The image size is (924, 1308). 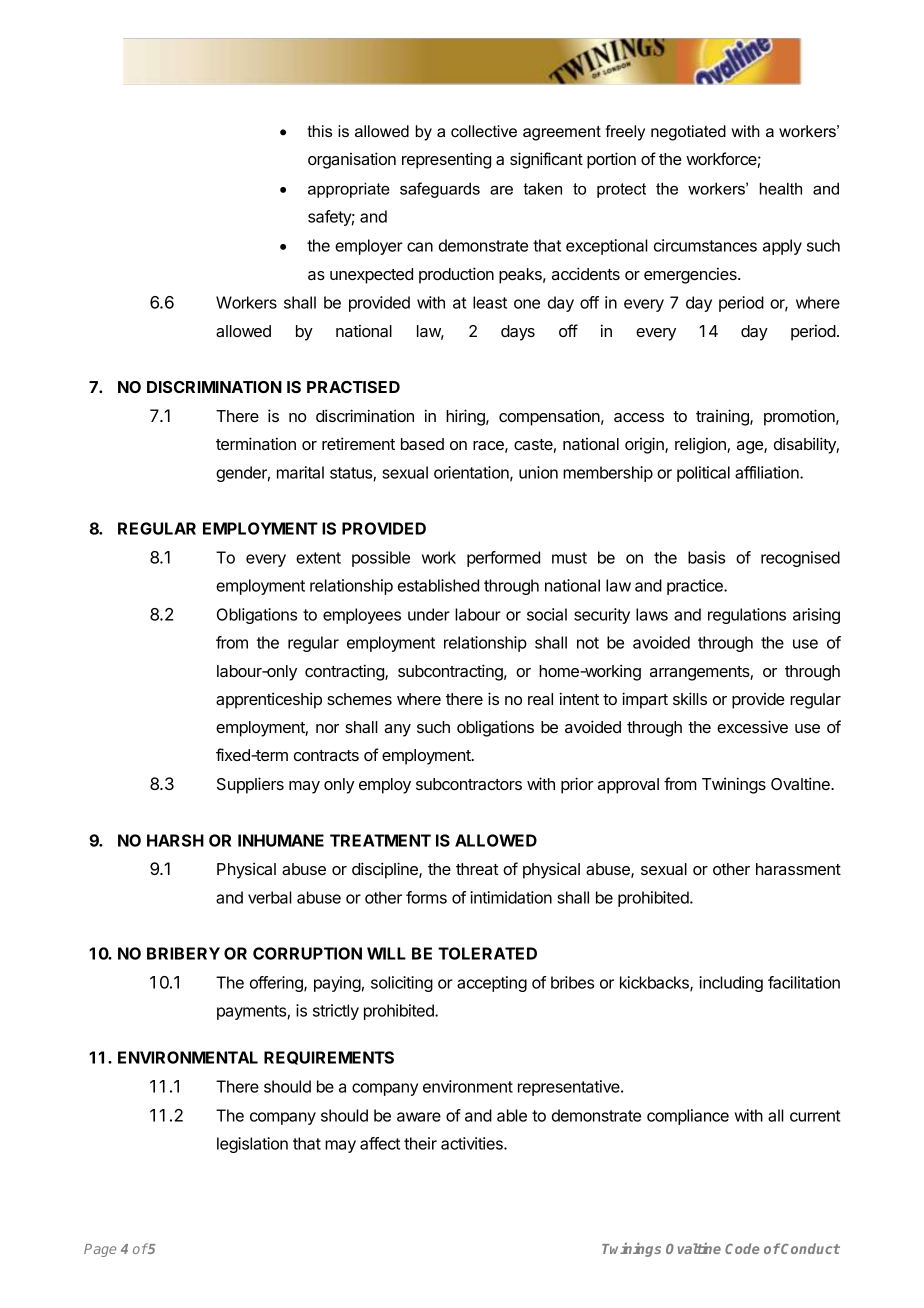 What do you see at coordinates (183, 953) in the image?
I see `BRIBERY` at bounding box center [183, 953].
